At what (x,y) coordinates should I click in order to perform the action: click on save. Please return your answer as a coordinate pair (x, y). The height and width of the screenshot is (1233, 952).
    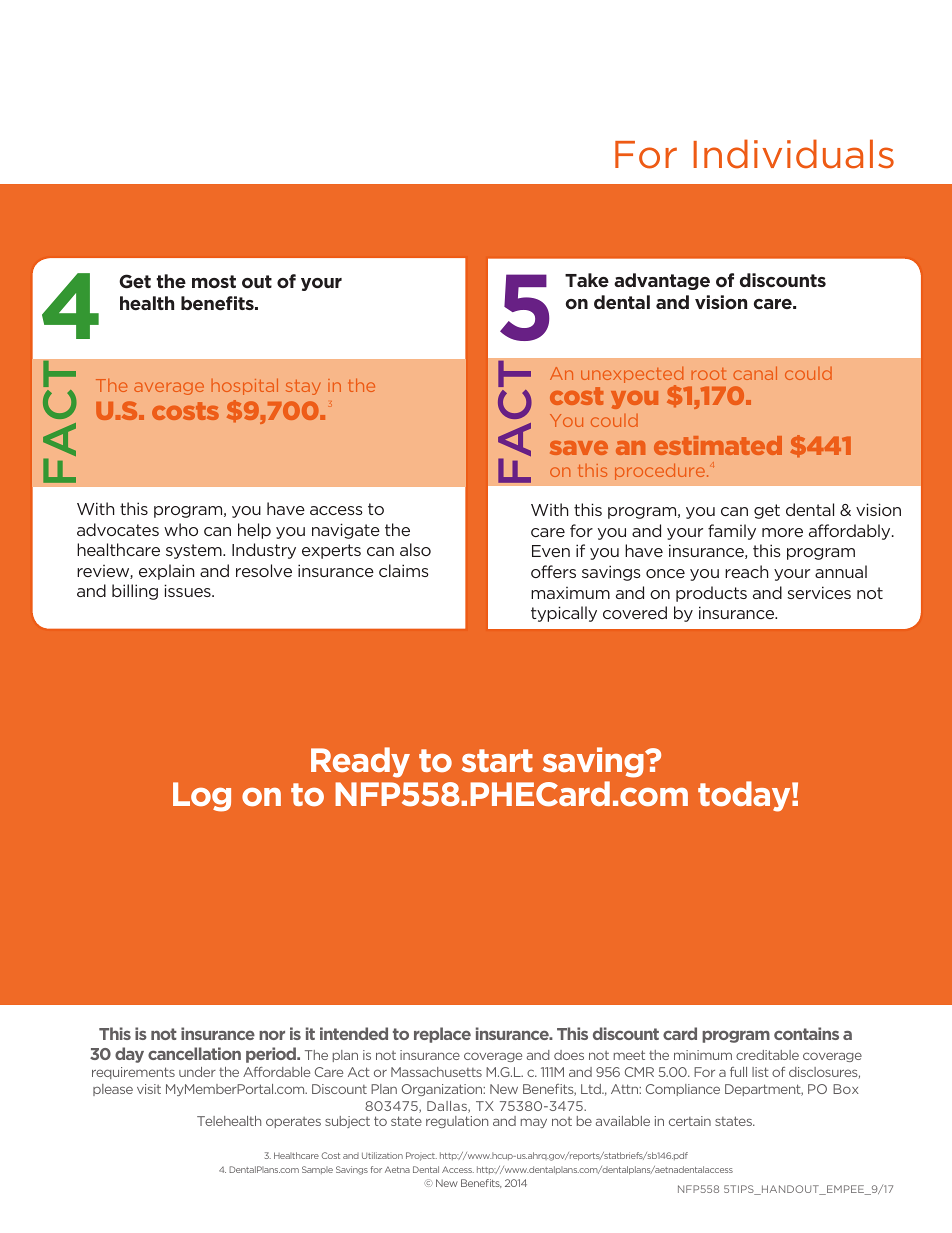
    Looking at the image, I should click on (579, 448).
